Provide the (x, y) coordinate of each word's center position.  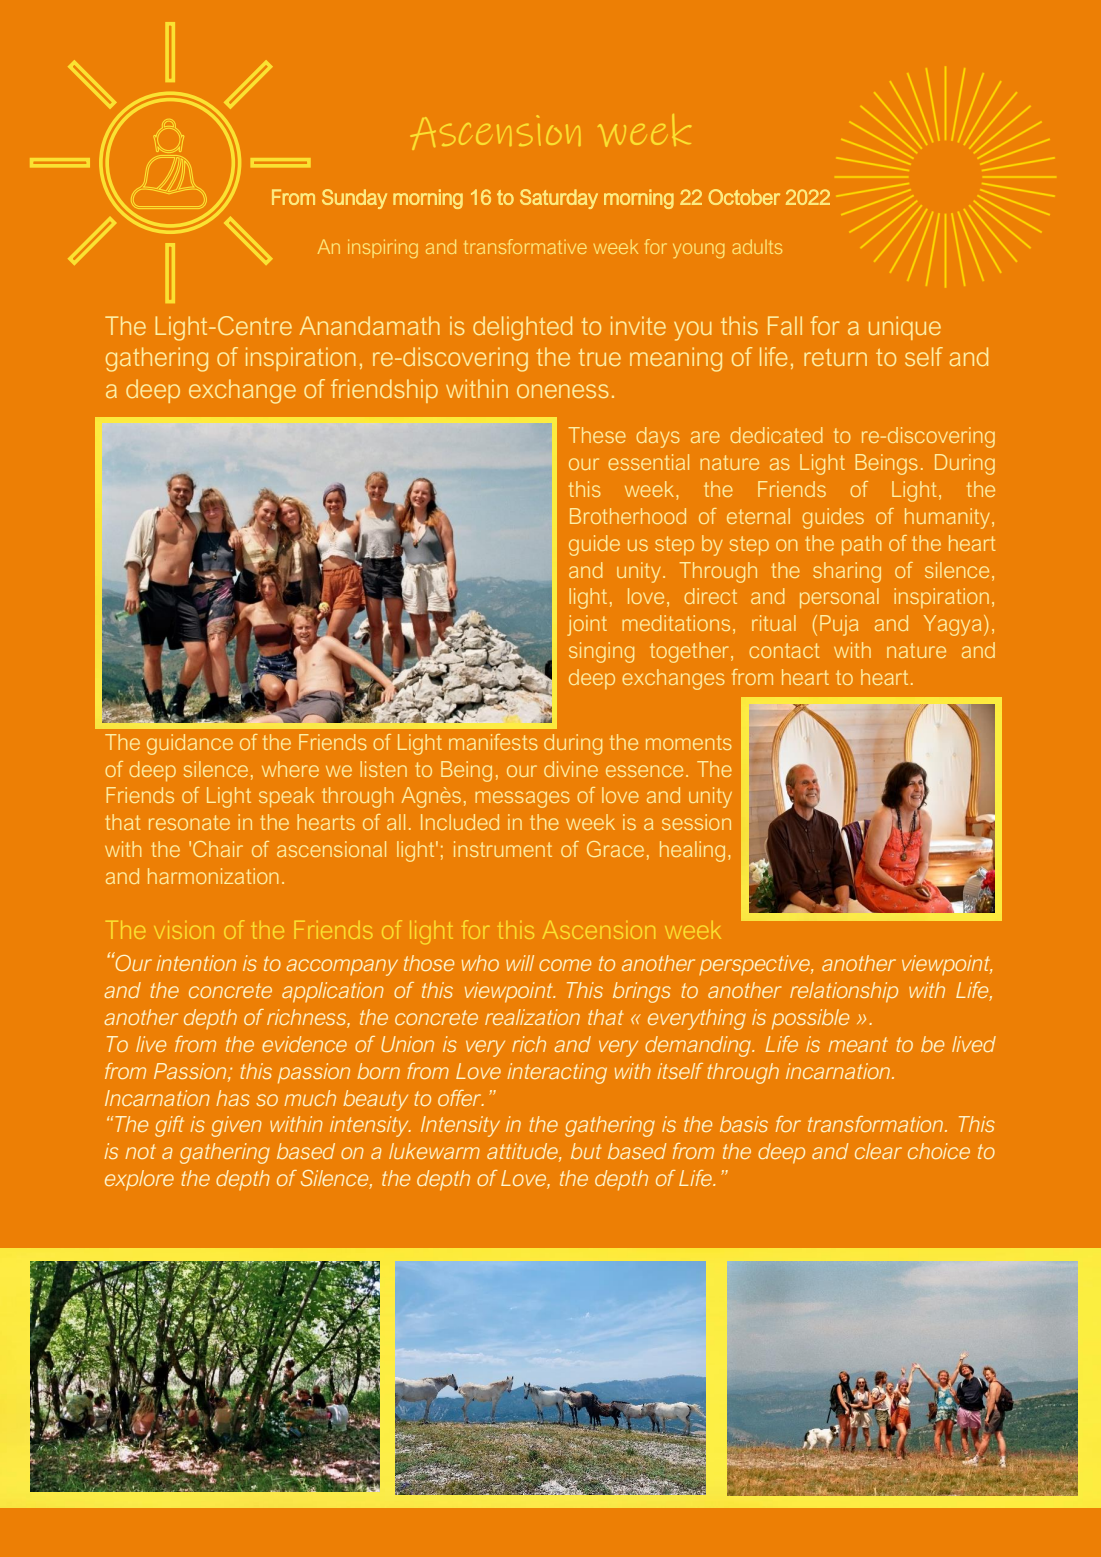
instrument (503, 849)
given (237, 1126)
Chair (218, 849)
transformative (525, 246)
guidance (190, 744)
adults (757, 247)
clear (878, 1151)
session (696, 822)
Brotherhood (628, 516)
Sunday (354, 199)
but (586, 1151)
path (861, 545)
